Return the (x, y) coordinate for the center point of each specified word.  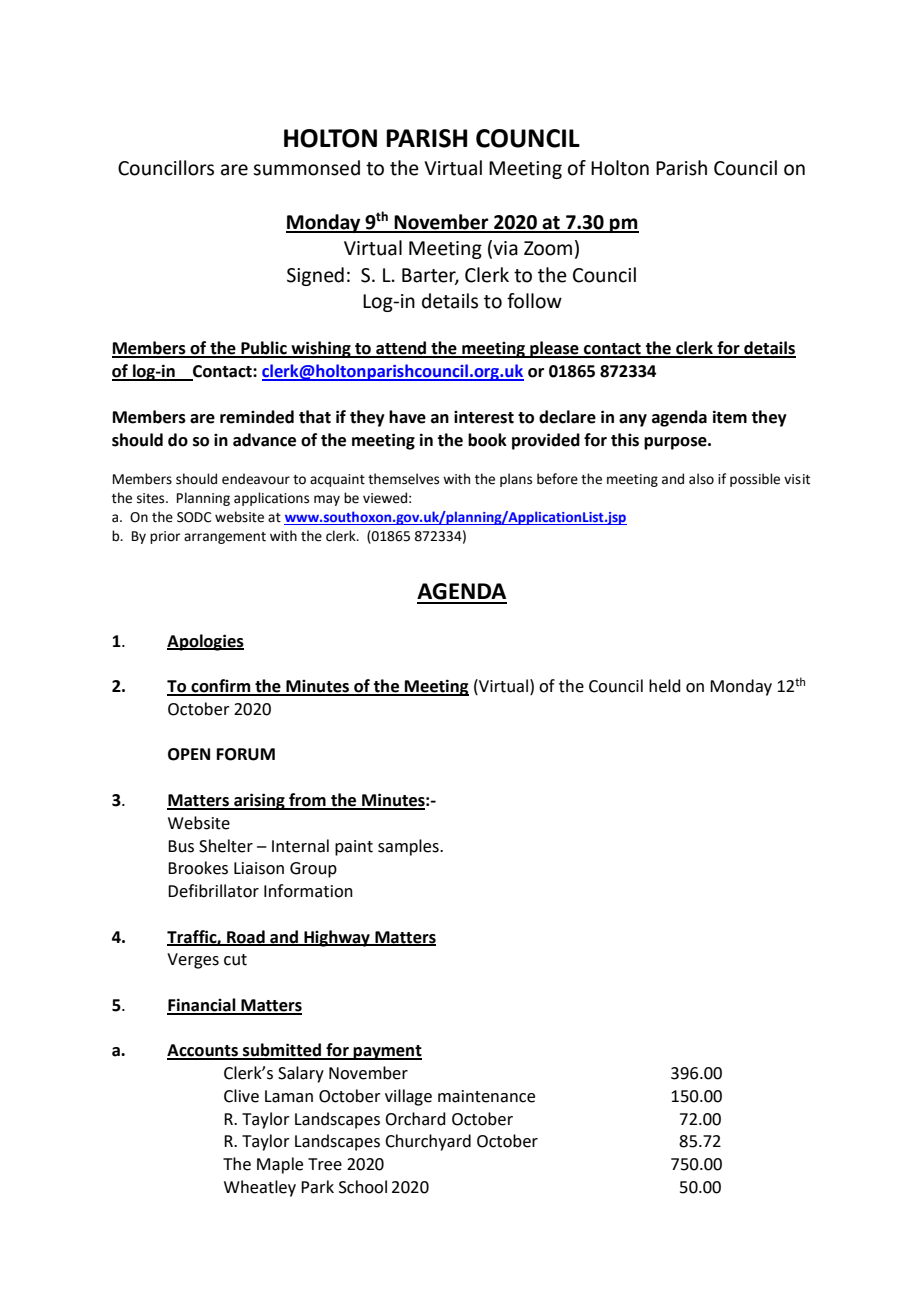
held (665, 686)
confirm (221, 687)
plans (516, 480)
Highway (337, 938)
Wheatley (260, 1188)
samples (409, 847)
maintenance (486, 1096)
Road (246, 937)
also (701, 479)
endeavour (256, 479)
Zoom (548, 248)
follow (534, 301)
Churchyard (428, 1142)
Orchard (415, 1119)
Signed (315, 276)
